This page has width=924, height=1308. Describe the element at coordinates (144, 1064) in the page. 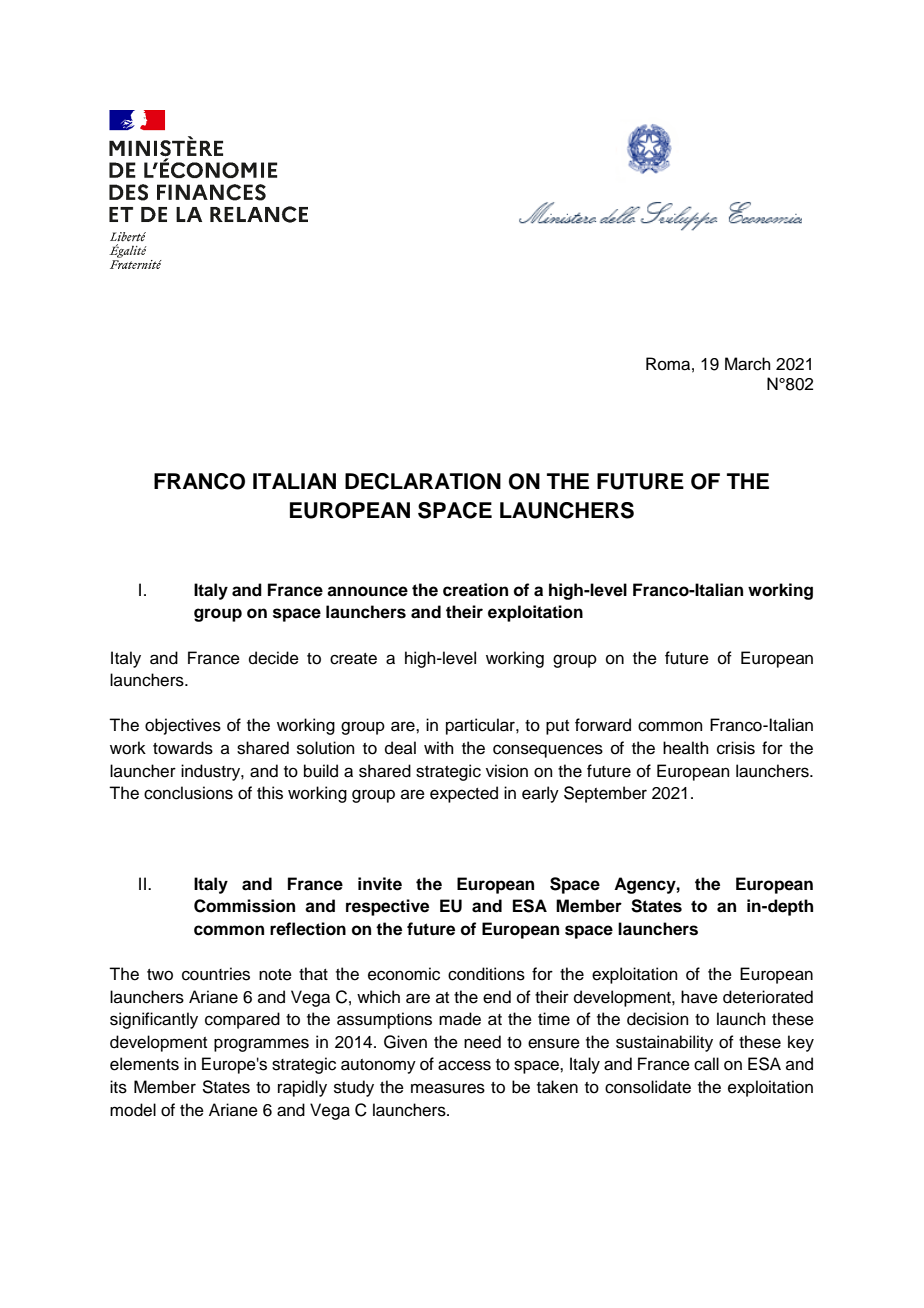

I see `elements` at that location.
